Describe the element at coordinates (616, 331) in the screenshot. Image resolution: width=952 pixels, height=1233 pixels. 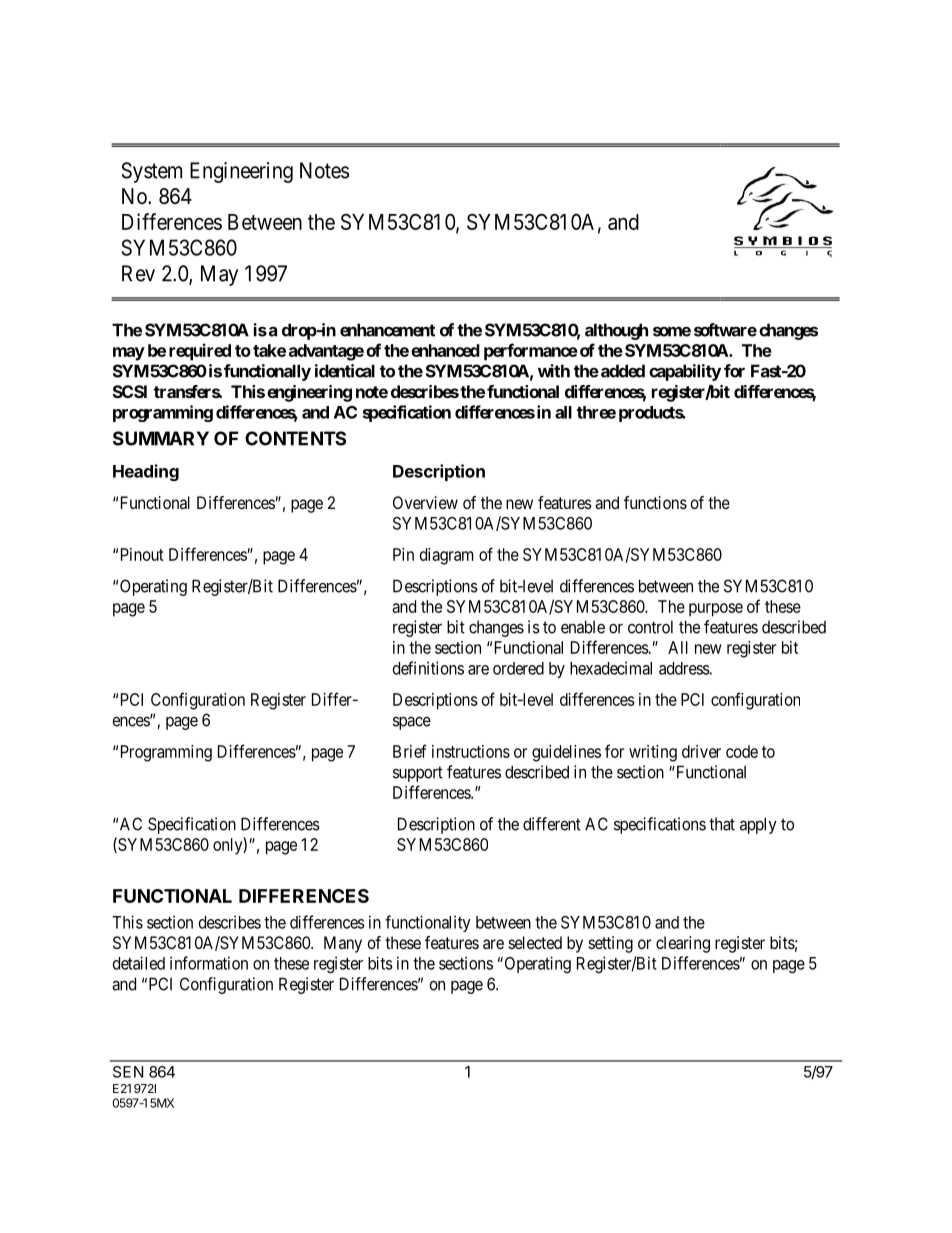
I see `although` at that location.
